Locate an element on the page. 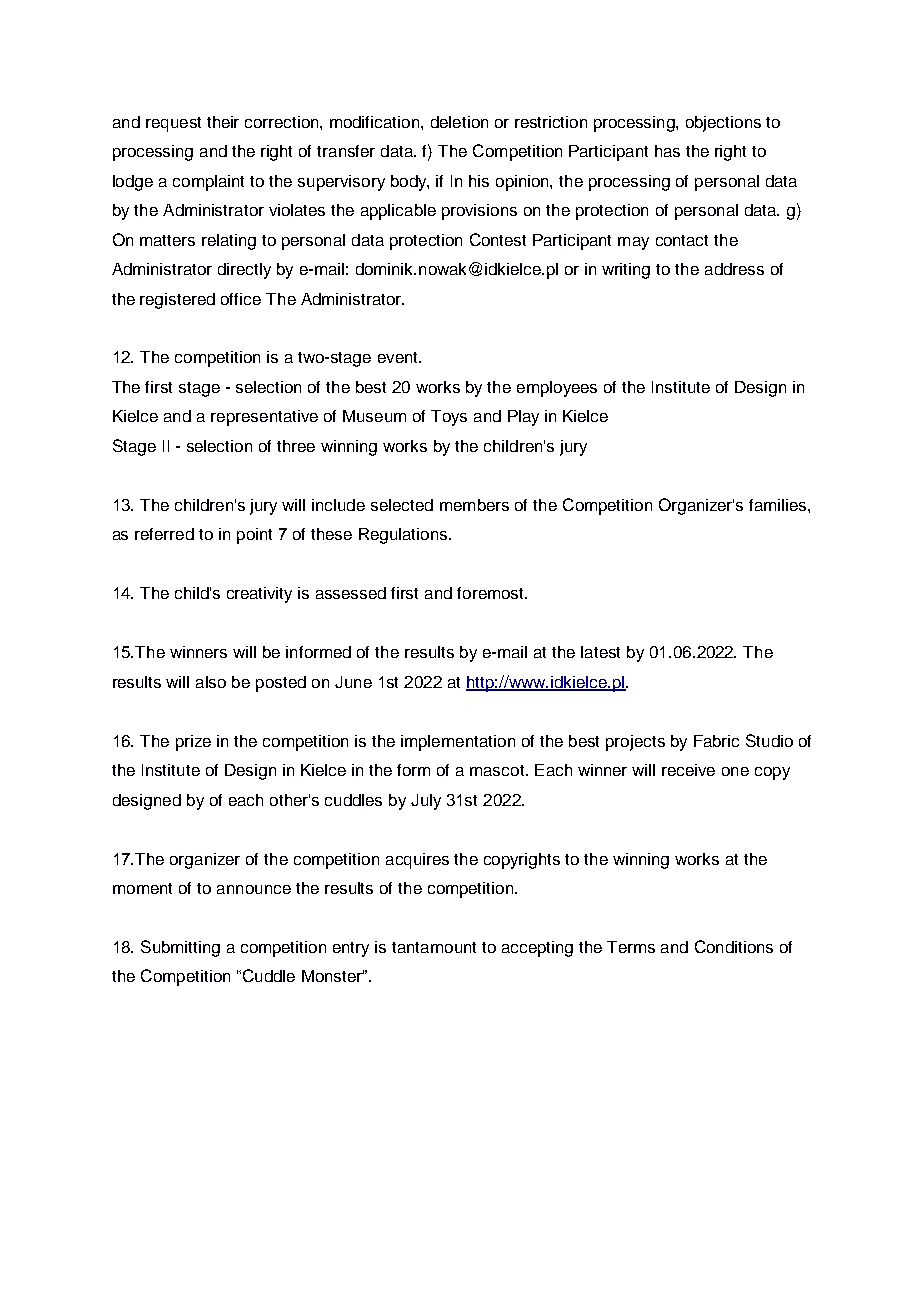 This page has width=924, height=1308. Toys is located at coordinates (449, 418).
